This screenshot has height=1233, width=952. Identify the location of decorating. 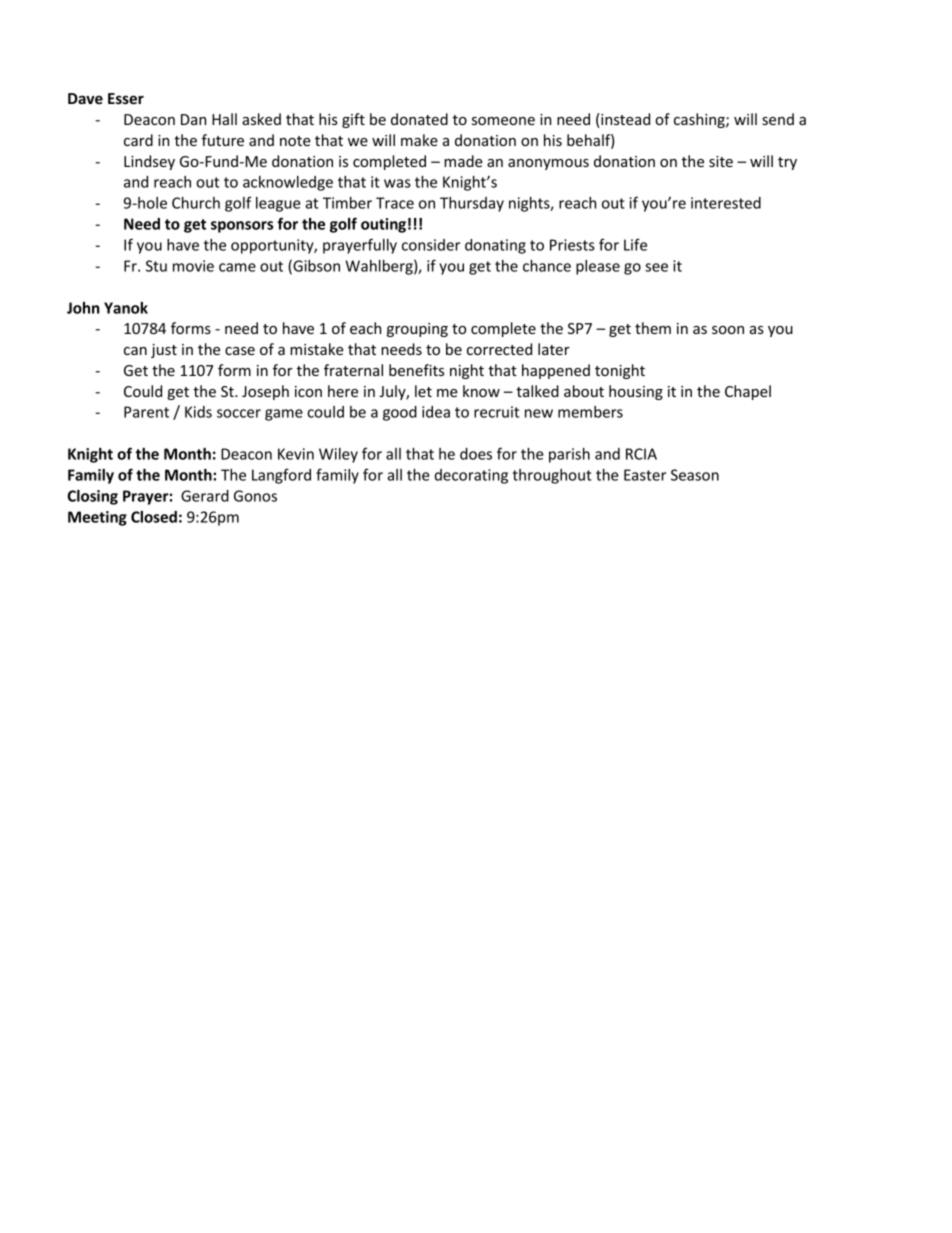
(471, 476).
